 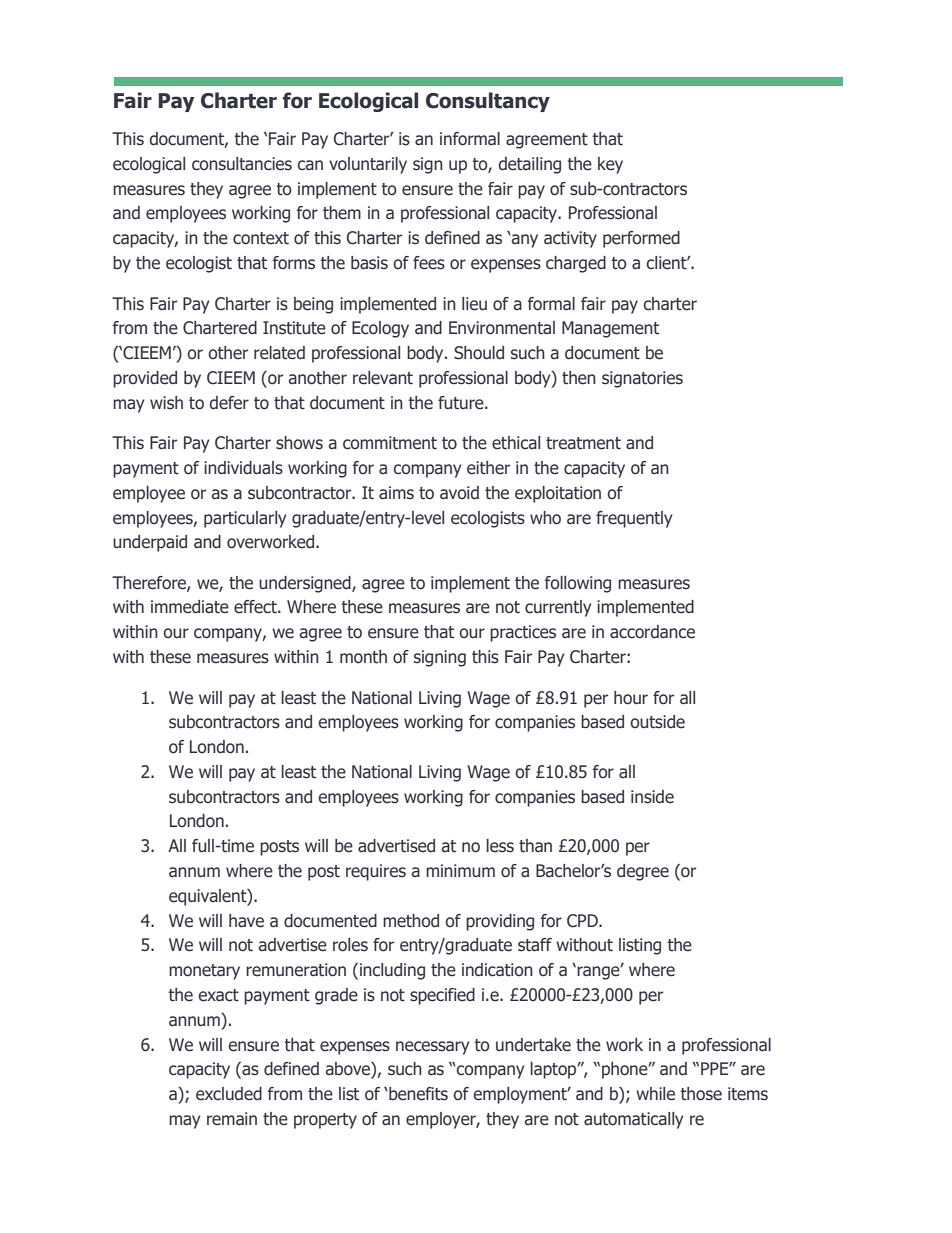 What do you see at coordinates (229, 1094) in the screenshot?
I see `excluded` at bounding box center [229, 1094].
